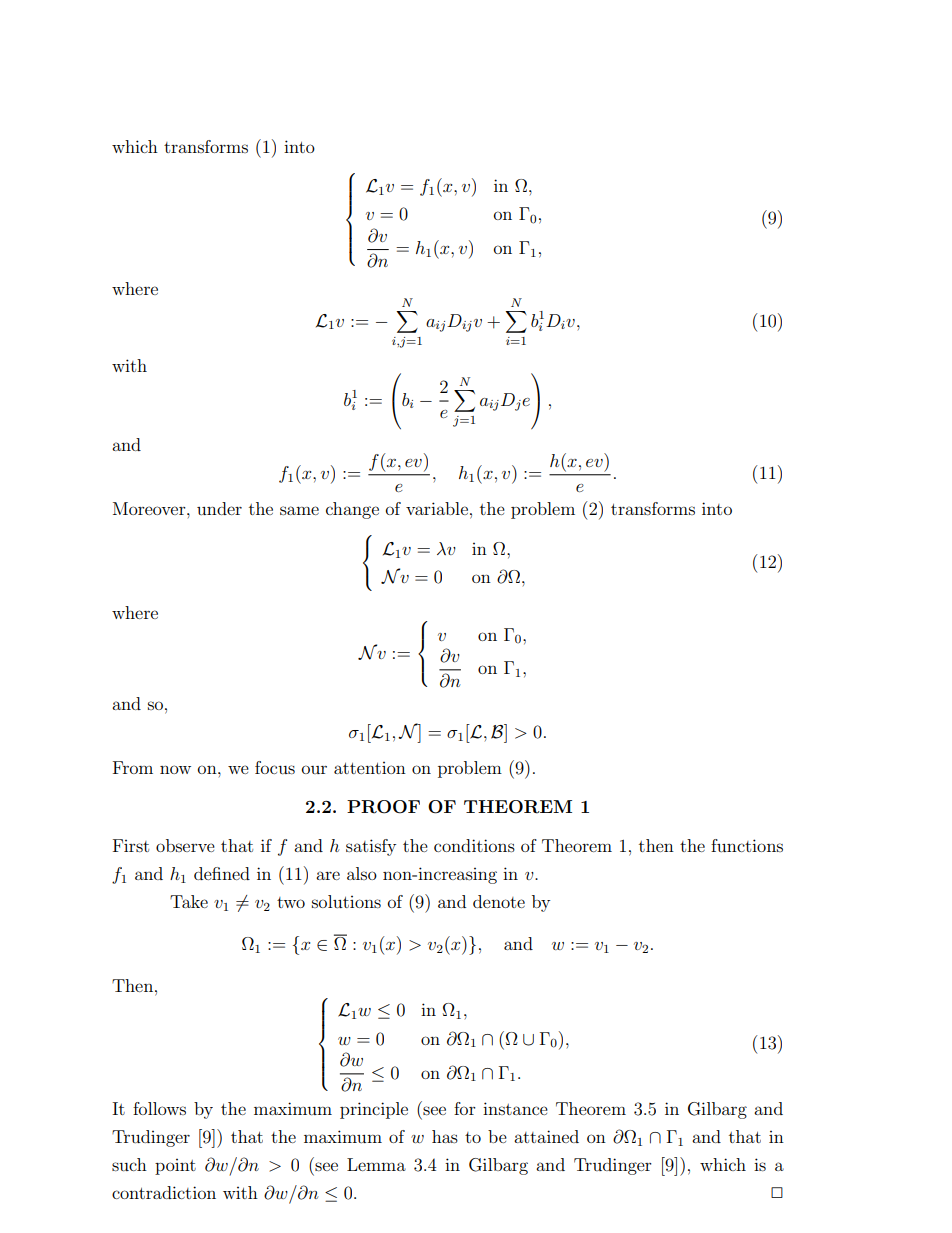 This image has width=952, height=1233. What do you see at coordinates (437, 508) in the image?
I see `variable` at bounding box center [437, 508].
